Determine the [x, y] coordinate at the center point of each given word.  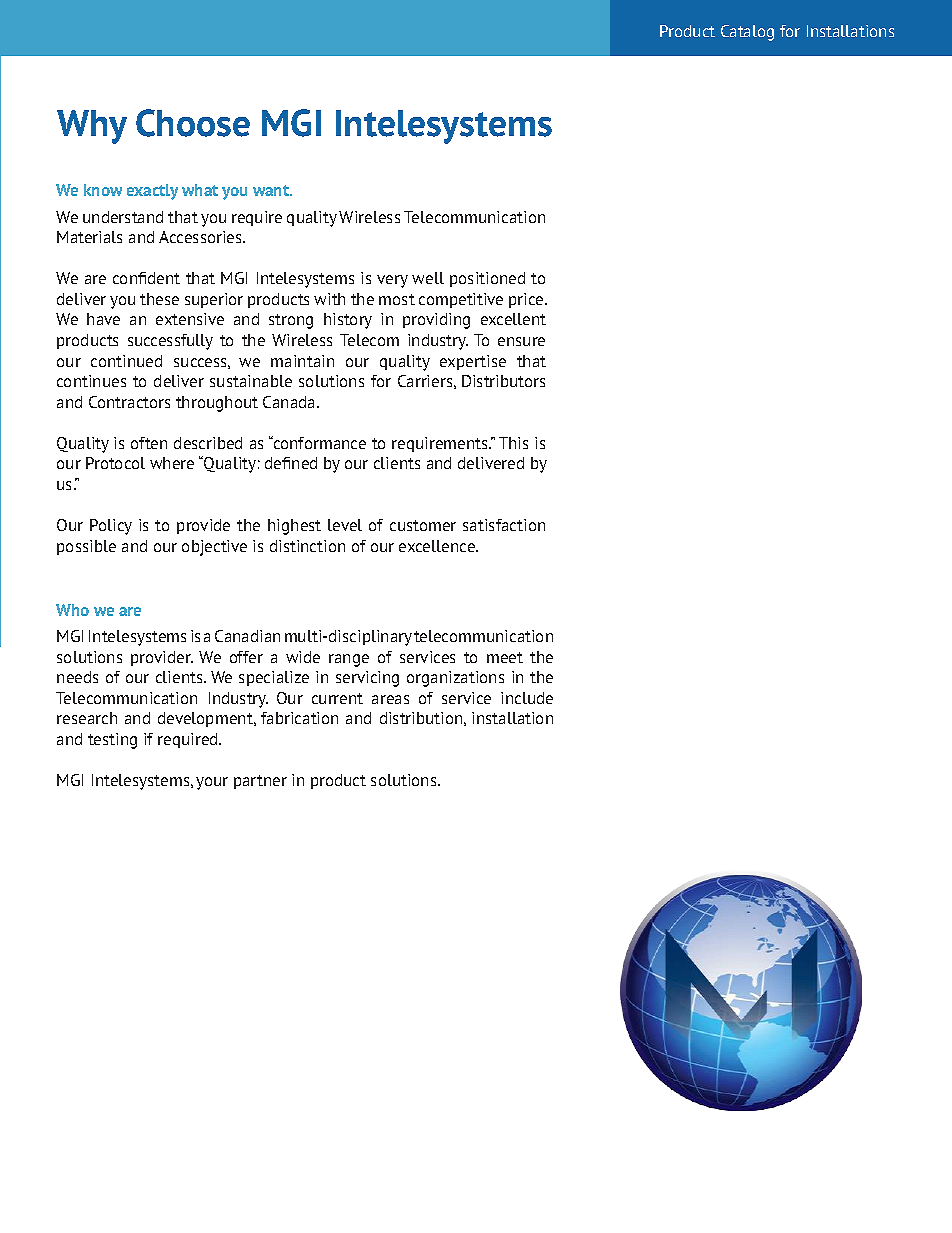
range [349, 660]
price [527, 300]
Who [72, 610]
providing [436, 321]
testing [112, 741]
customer [423, 525]
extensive [190, 319]
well [428, 278]
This [513, 443]
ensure [521, 341]
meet [505, 657]
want [272, 190]
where [172, 463]
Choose [193, 123]
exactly [152, 192]
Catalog [747, 33]
